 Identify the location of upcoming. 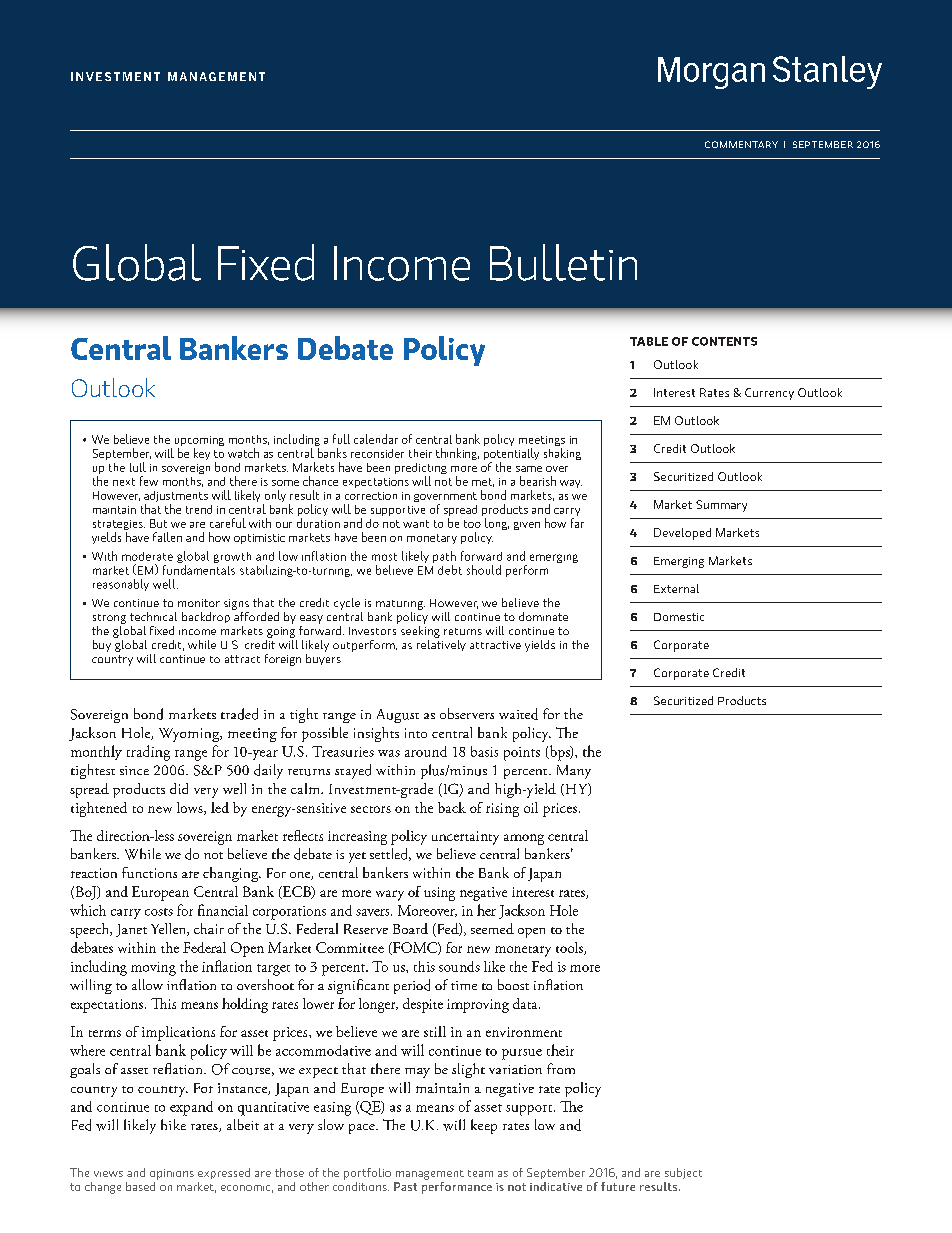
(199, 442).
